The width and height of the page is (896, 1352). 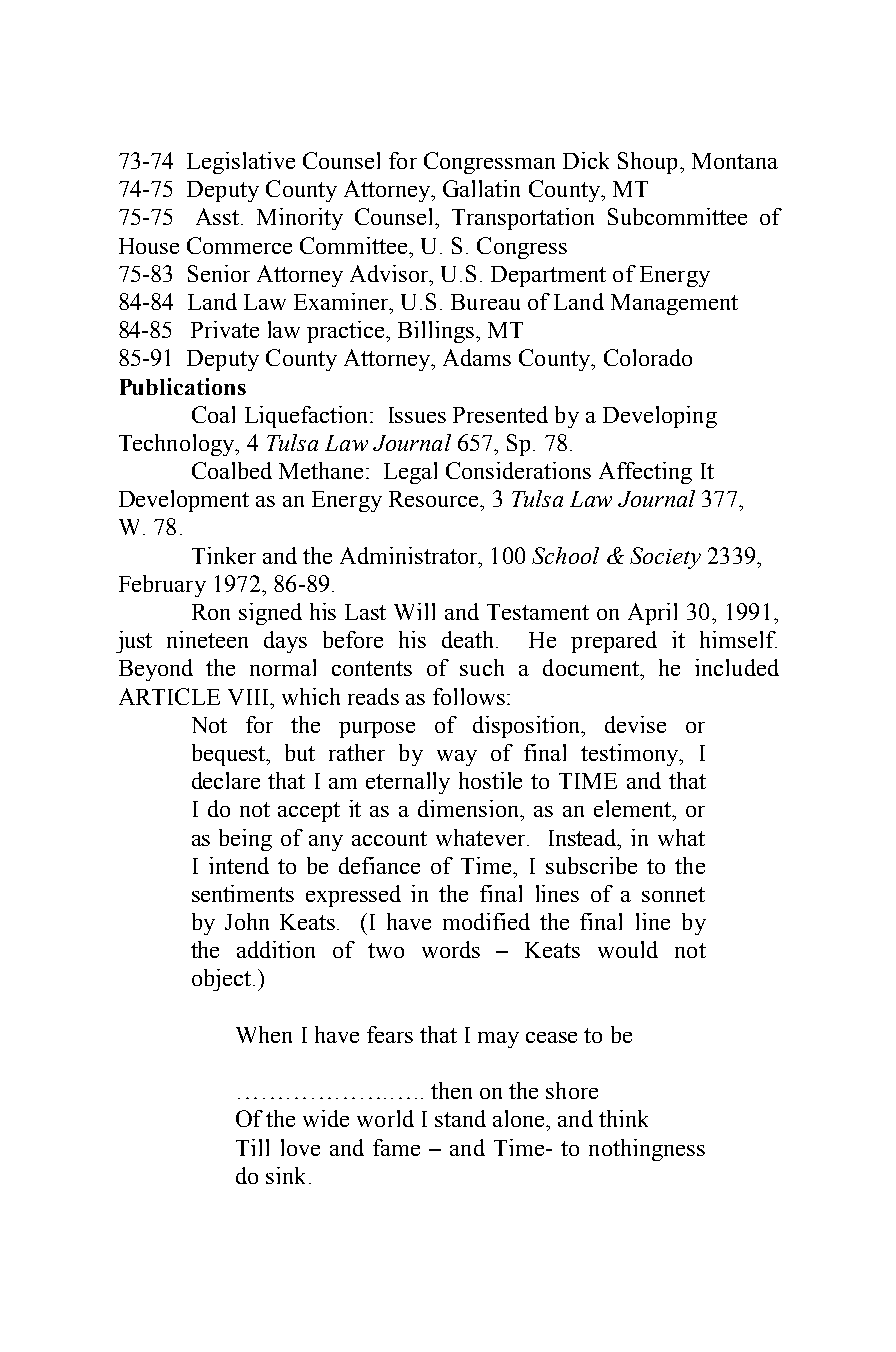 What do you see at coordinates (184, 501) in the page?
I see `Development` at bounding box center [184, 501].
